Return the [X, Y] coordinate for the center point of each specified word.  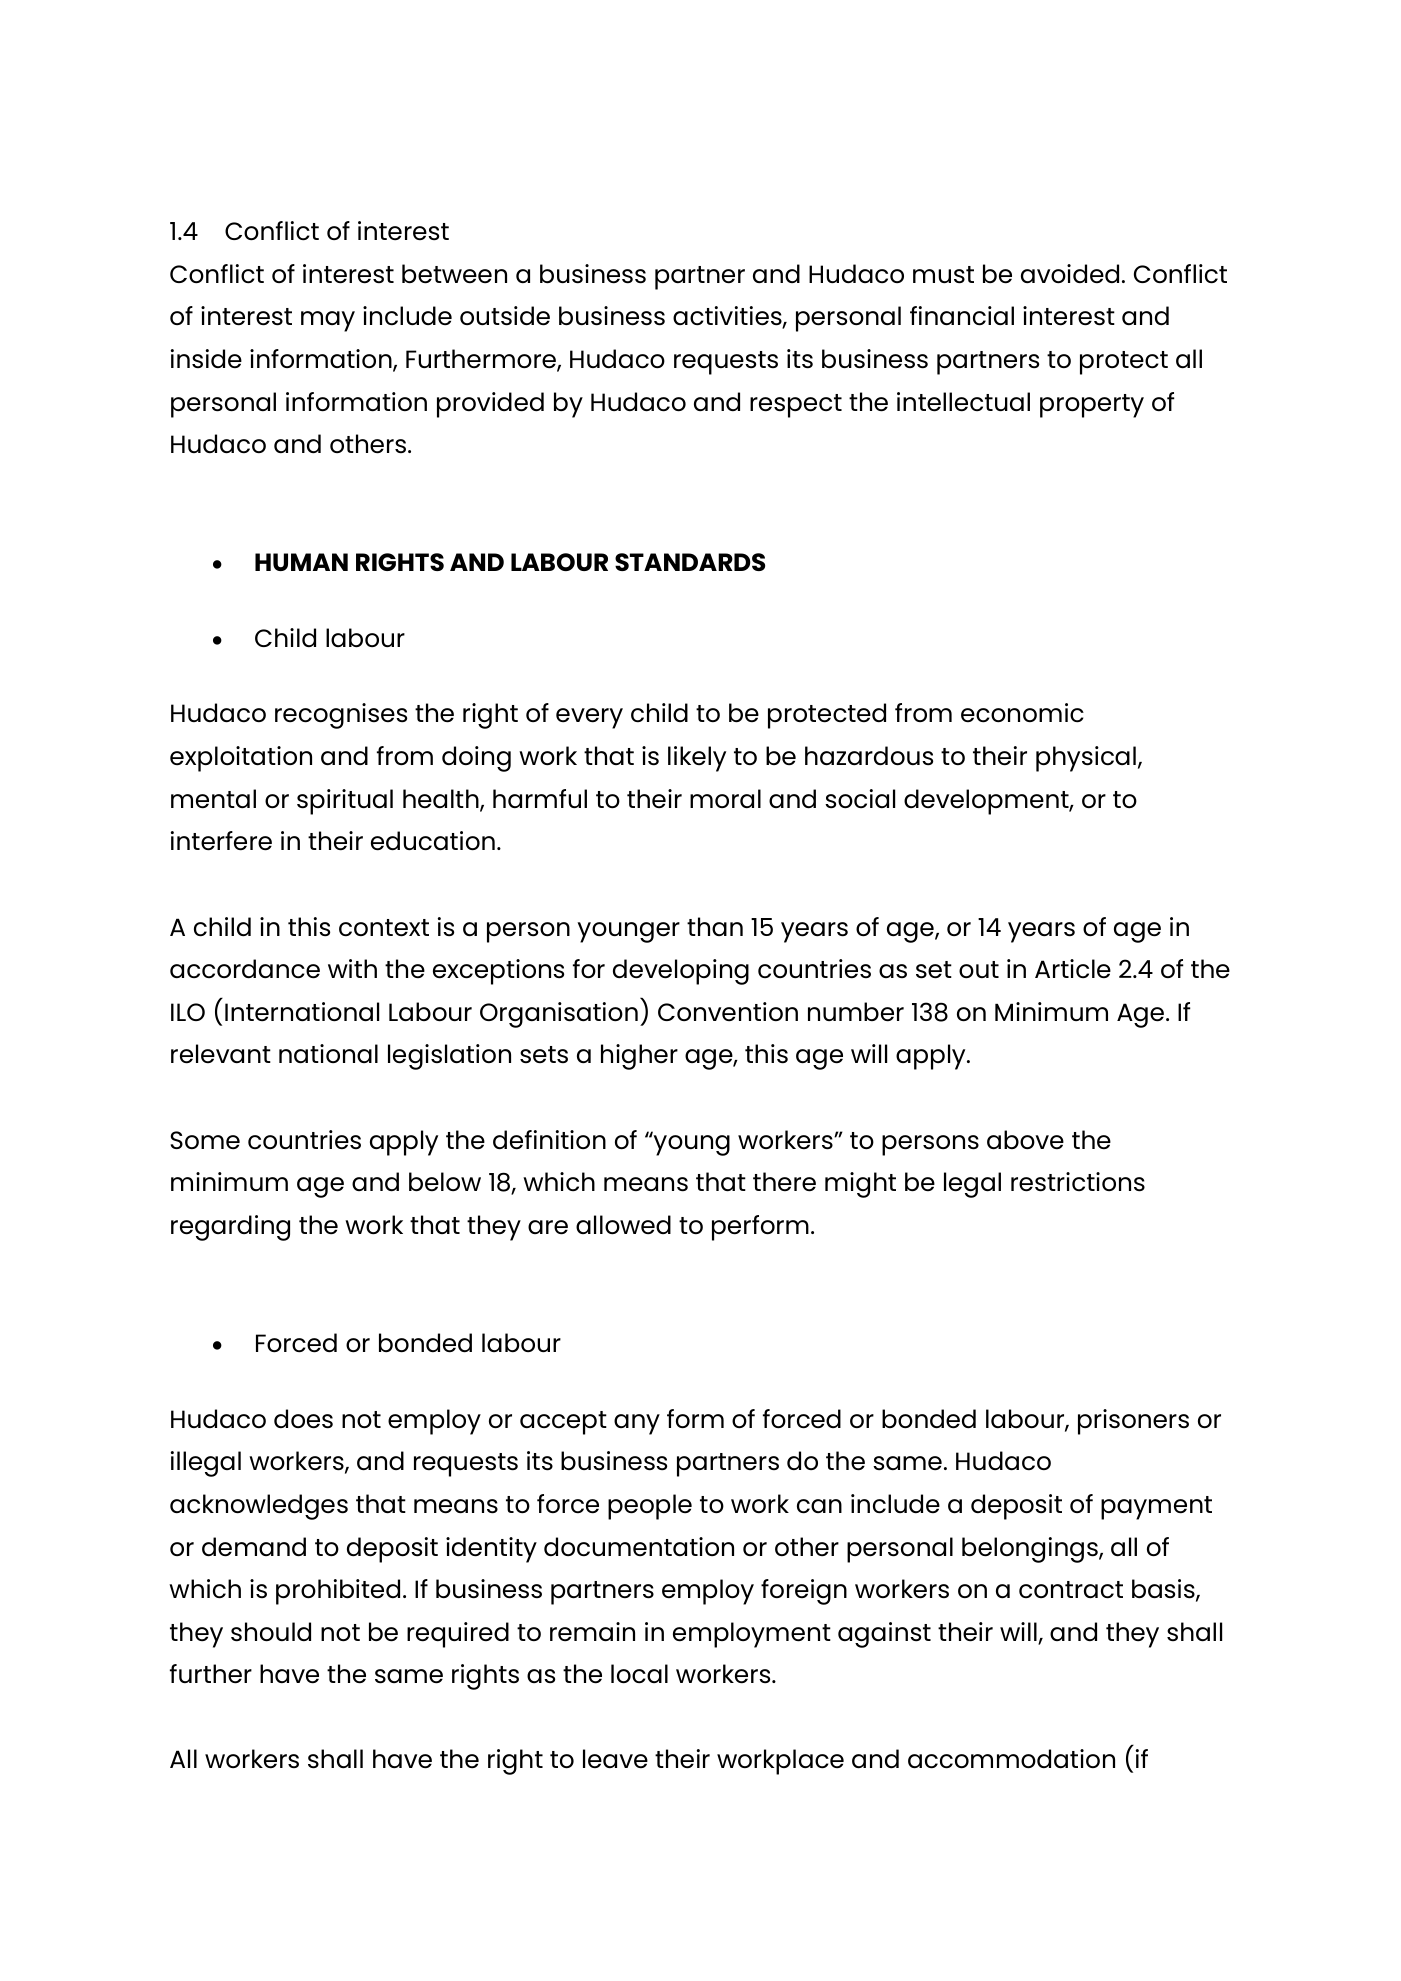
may [328, 321]
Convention [728, 1011]
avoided [1070, 273]
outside [505, 316]
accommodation [1011, 1759]
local [639, 1674]
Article [1073, 968]
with [352, 968]
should [271, 1632]
